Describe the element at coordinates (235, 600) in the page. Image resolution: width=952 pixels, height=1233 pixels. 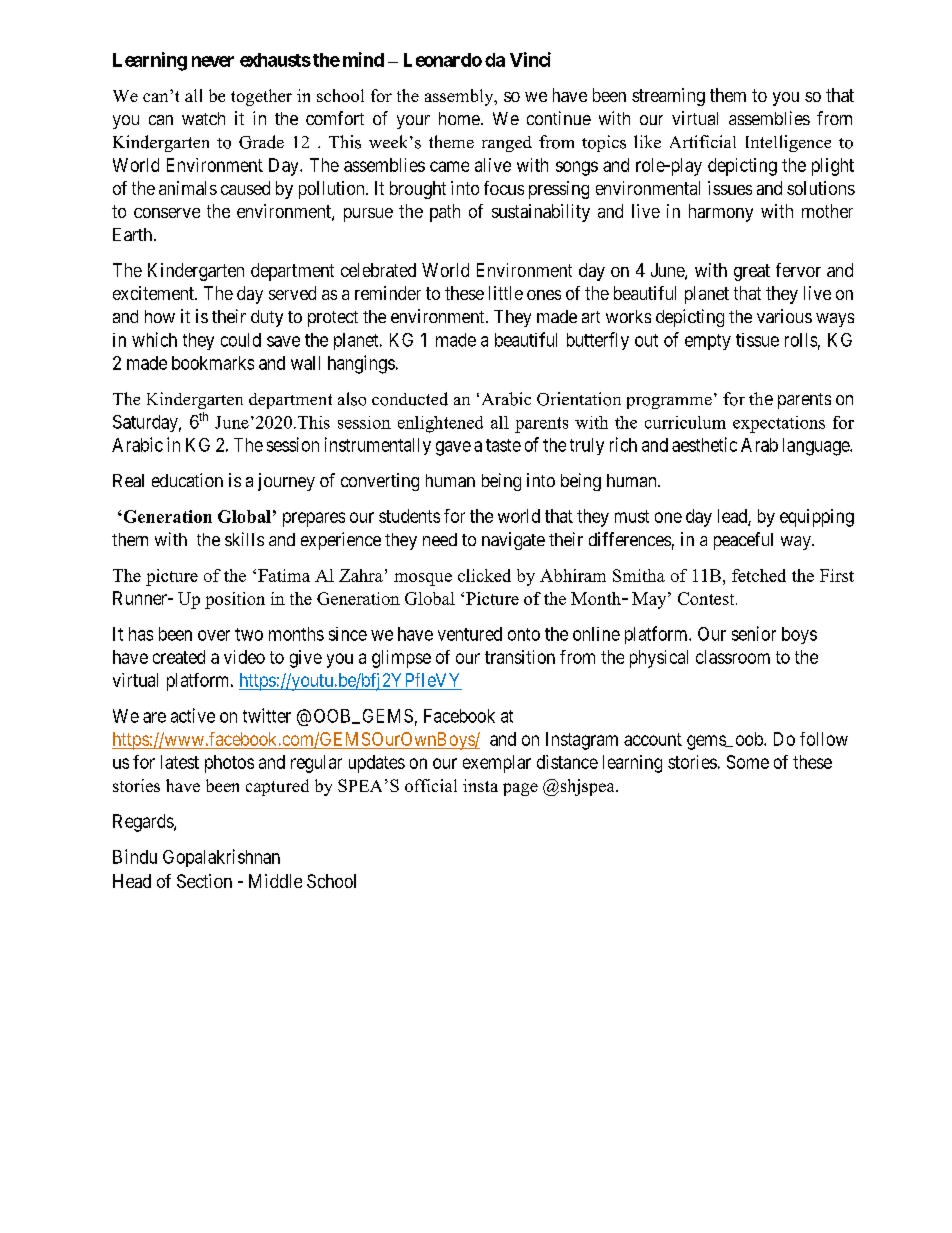
I see `position` at that location.
